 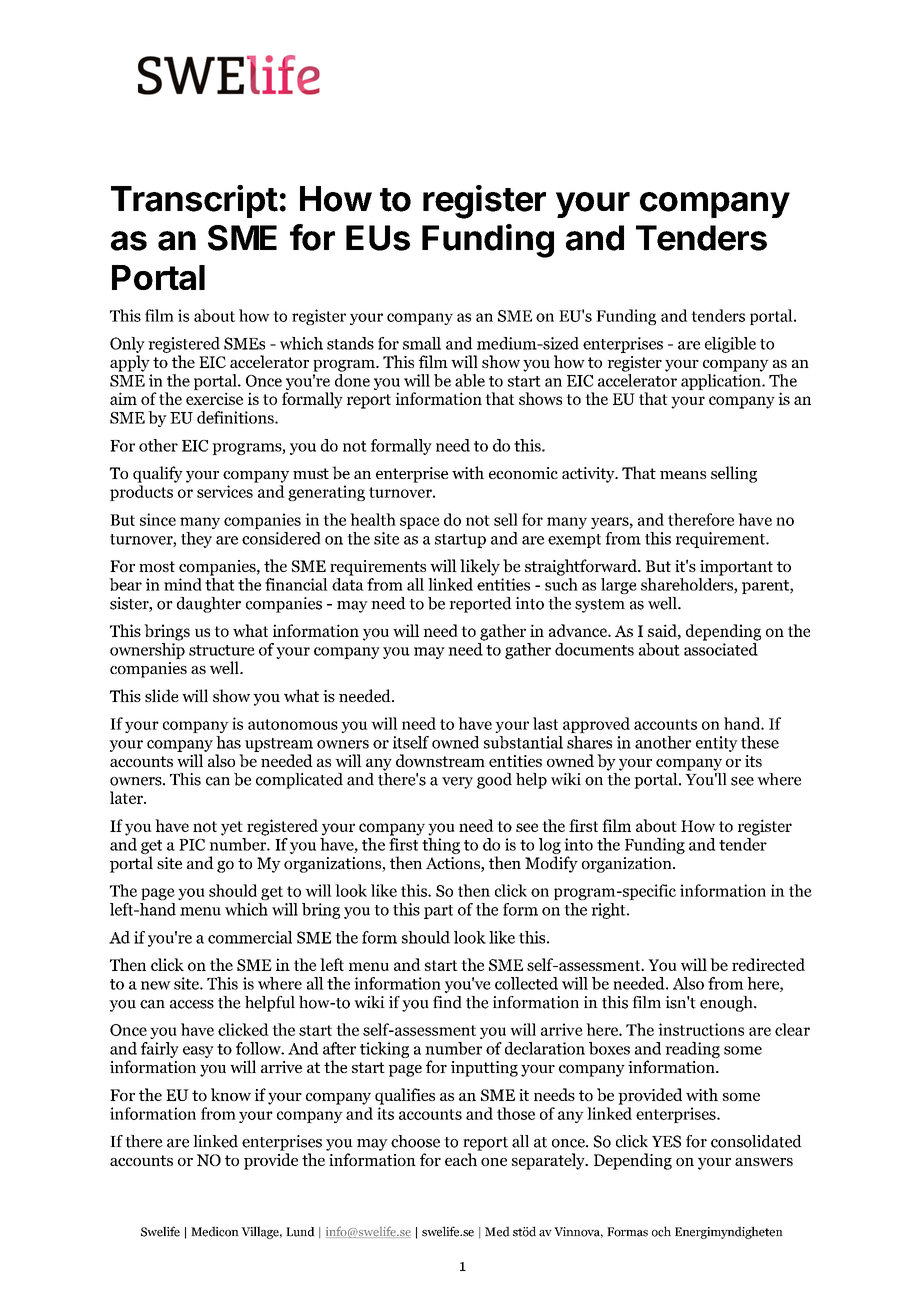 What do you see at coordinates (736, 568) in the screenshot?
I see `important` at bounding box center [736, 568].
